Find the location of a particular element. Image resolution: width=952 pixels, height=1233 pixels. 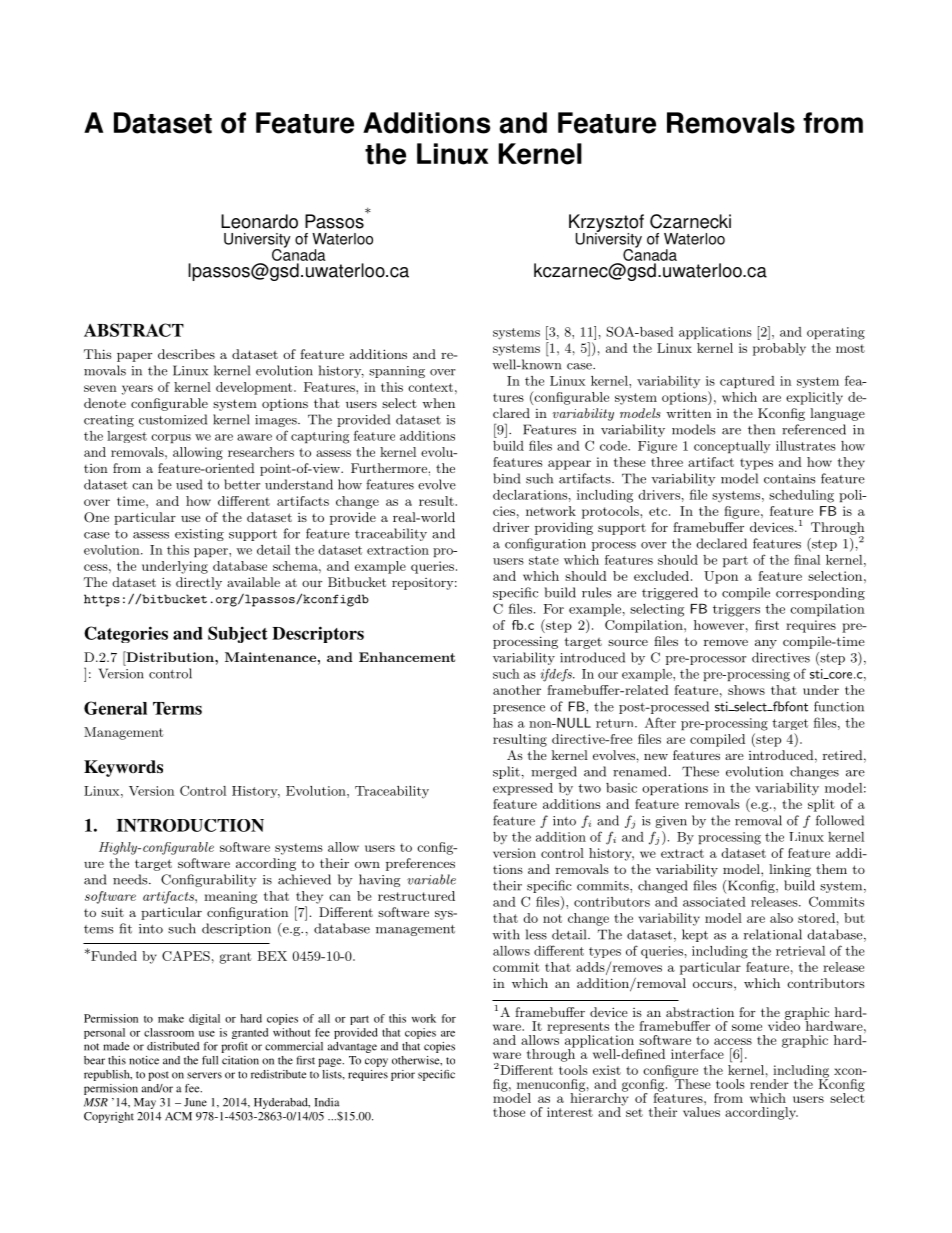

Keywords is located at coordinates (123, 768).
